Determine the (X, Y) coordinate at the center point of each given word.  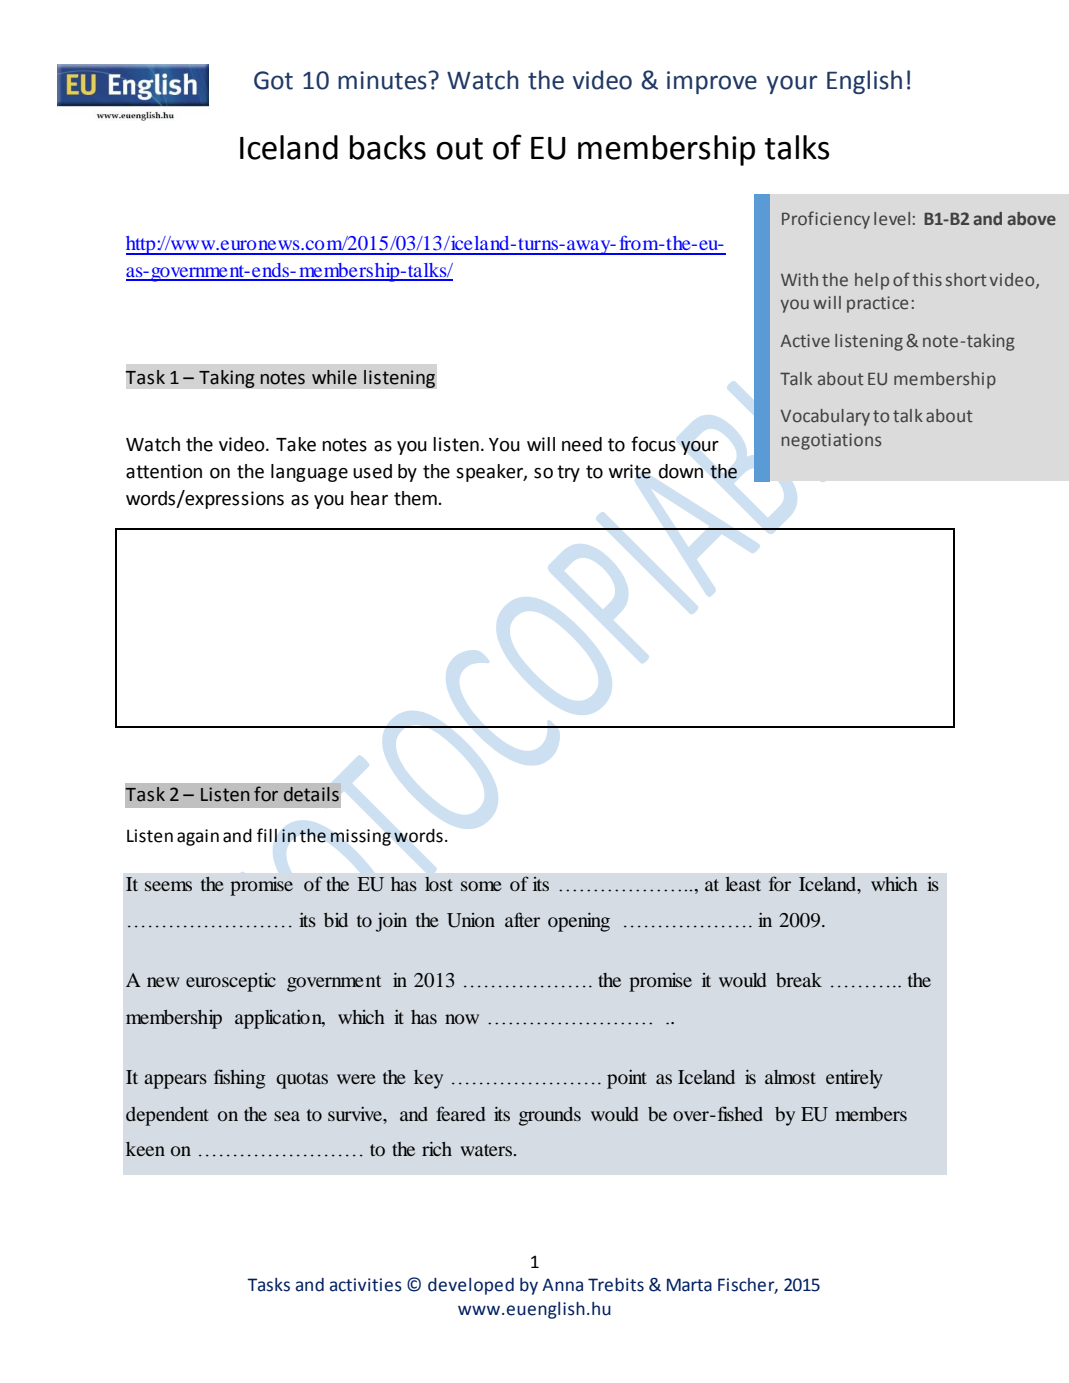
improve (712, 82)
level (892, 219)
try (568, 473)
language (309, 473)
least (743, 884)
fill (267, 835)
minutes (383, 80)
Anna (562, 1285)
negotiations (831, 441)
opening (579, 922)
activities (366, 1285)
